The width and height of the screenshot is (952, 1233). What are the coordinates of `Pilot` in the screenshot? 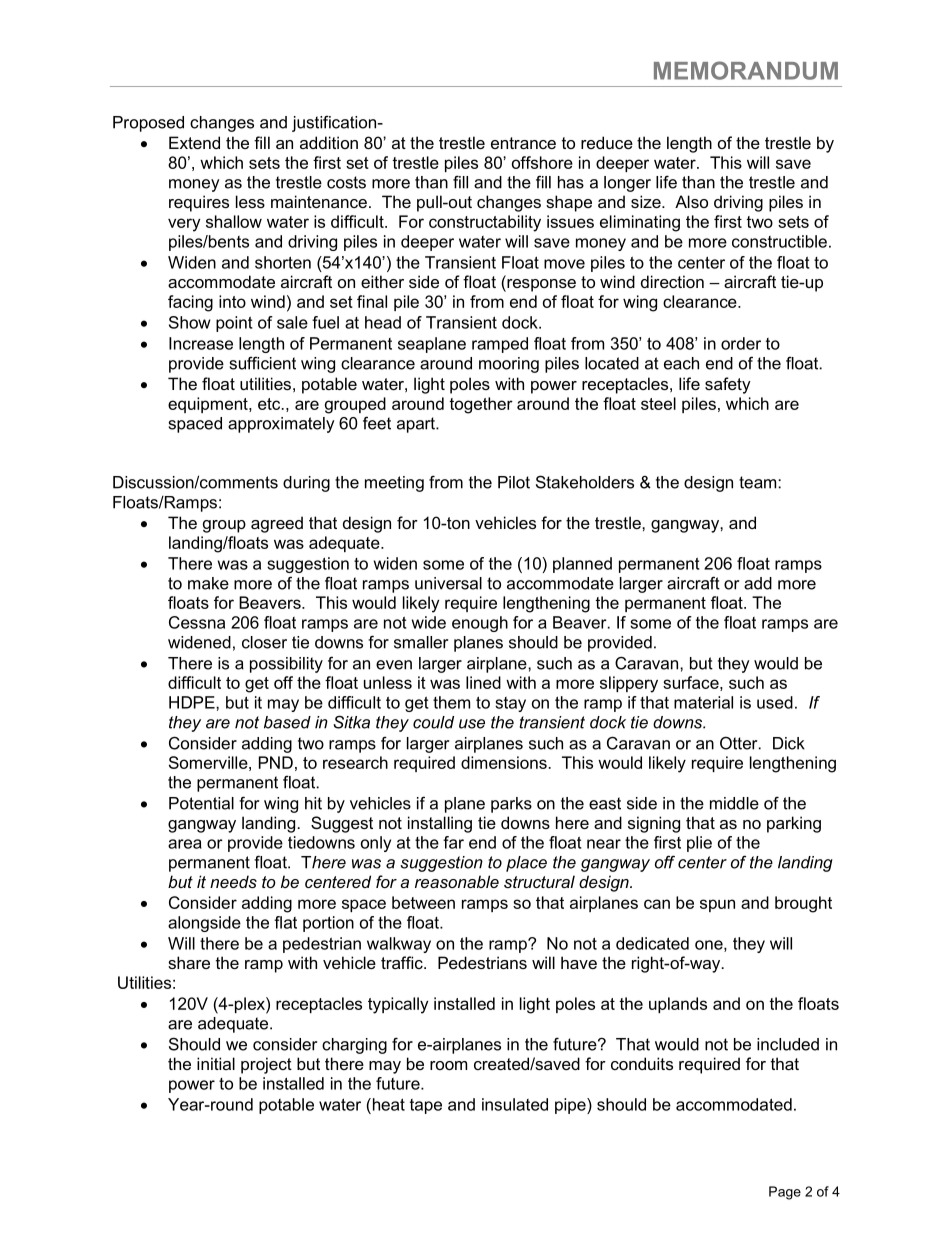 It's located at (514, 482).
